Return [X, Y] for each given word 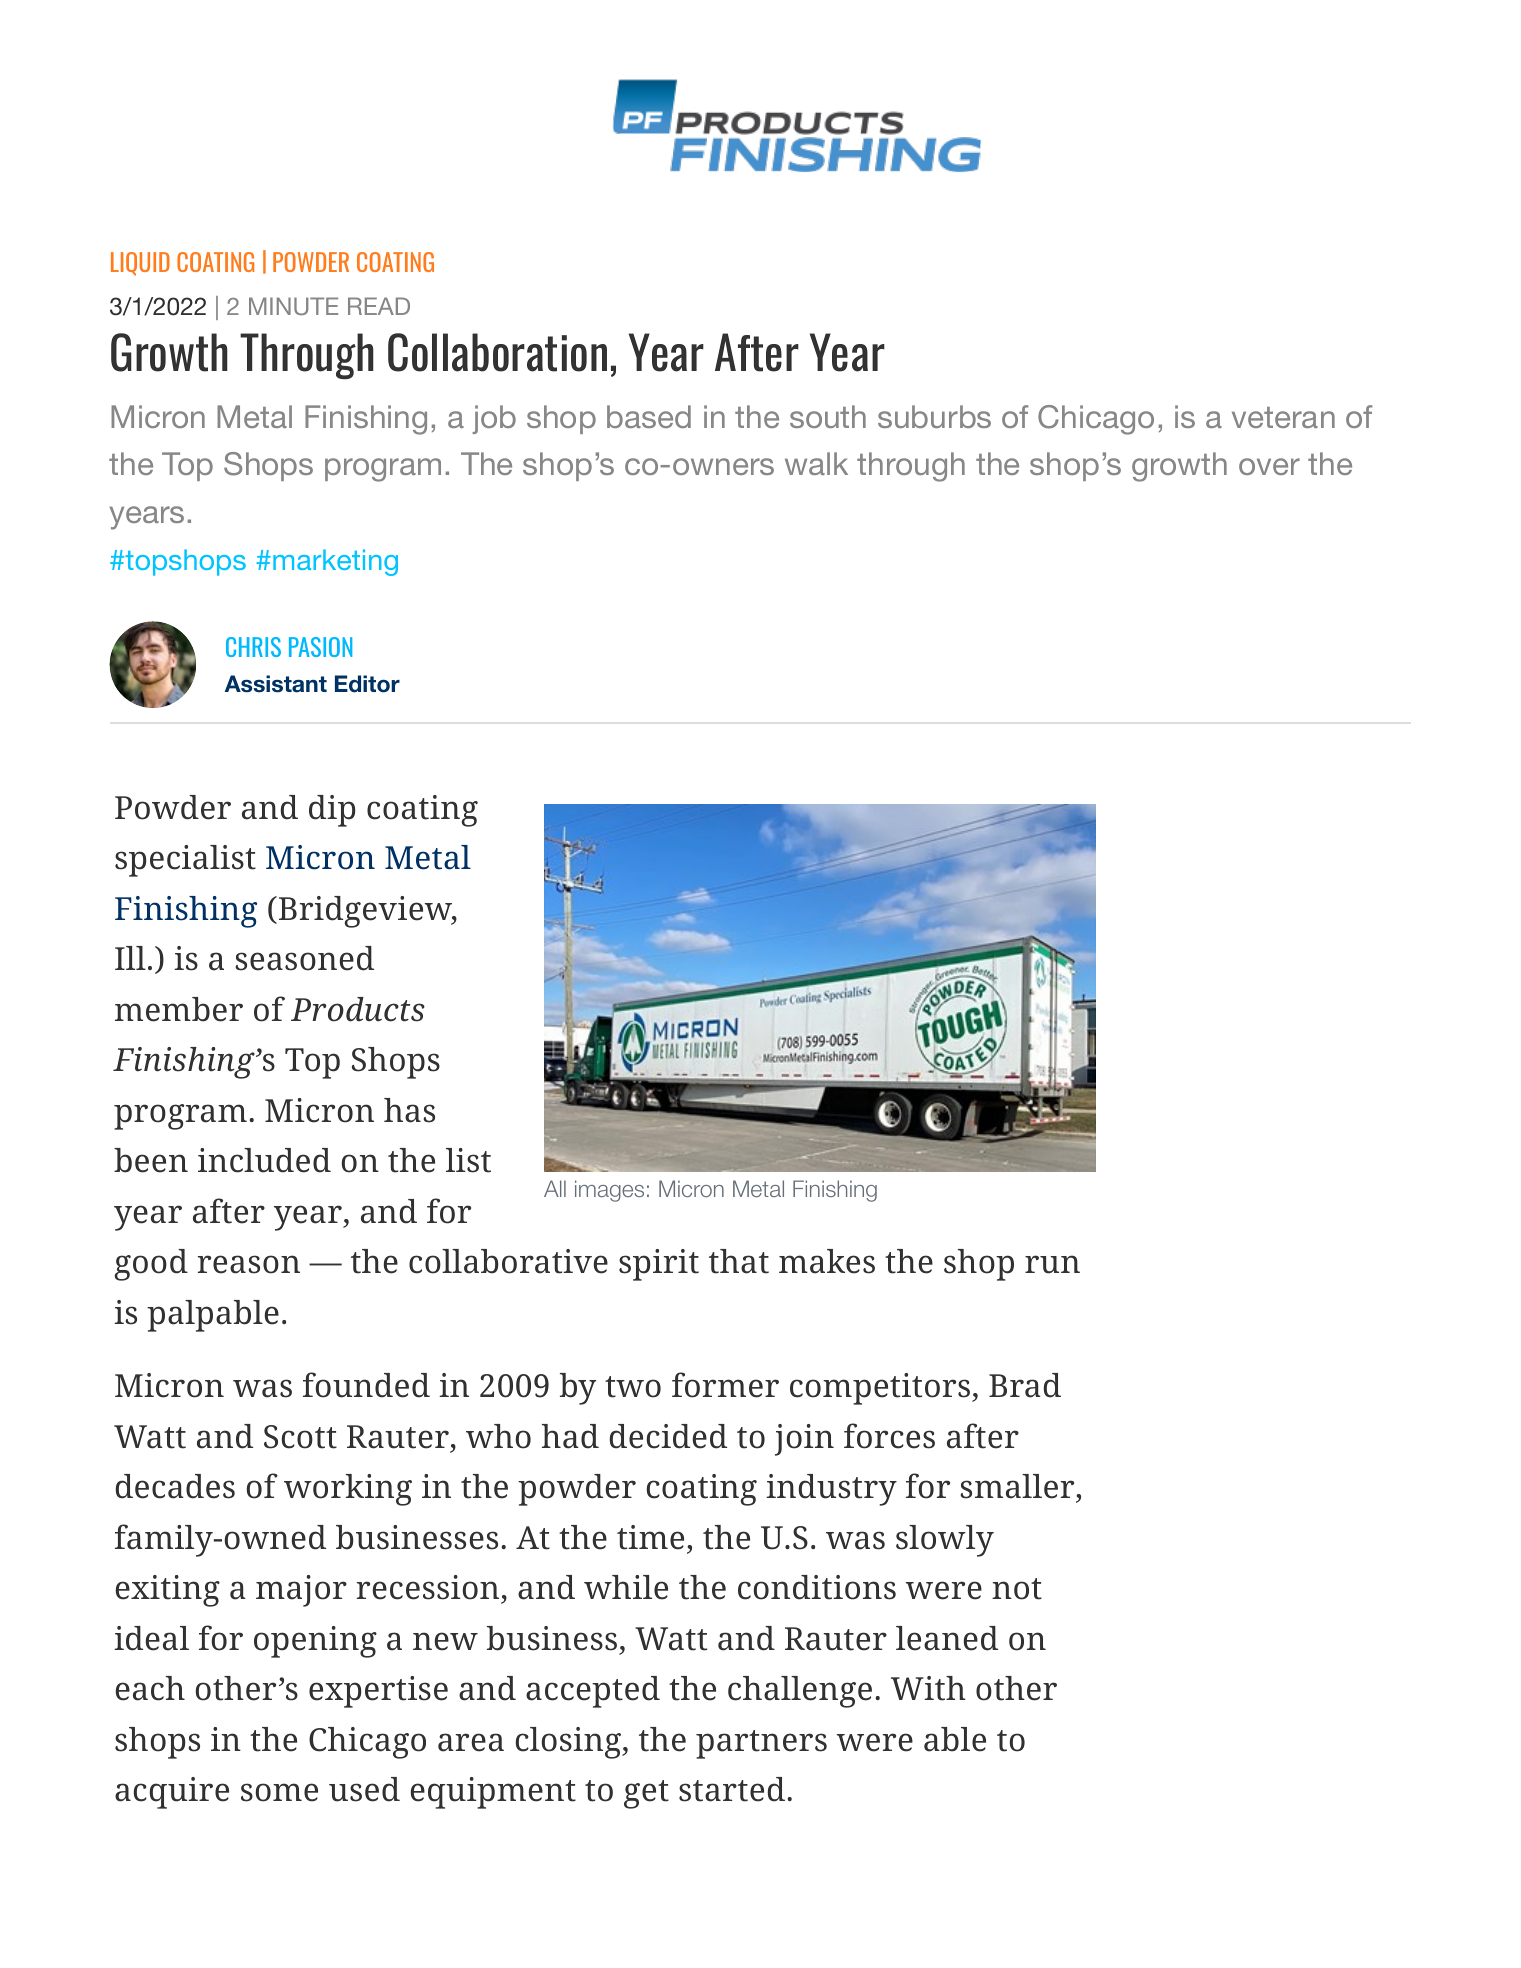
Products [358, 1009]
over [1269, 466]
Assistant [276, 684]
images [609, 1191]
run [1052, 1264]
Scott [300, 1437]
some [279, 1792]
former [725, 1385]
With [928, 1688]
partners [761, 1744]
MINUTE [293, 306]
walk [816, 463]
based [649, 416]
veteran [1283, 417]
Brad [1025, 1385]
